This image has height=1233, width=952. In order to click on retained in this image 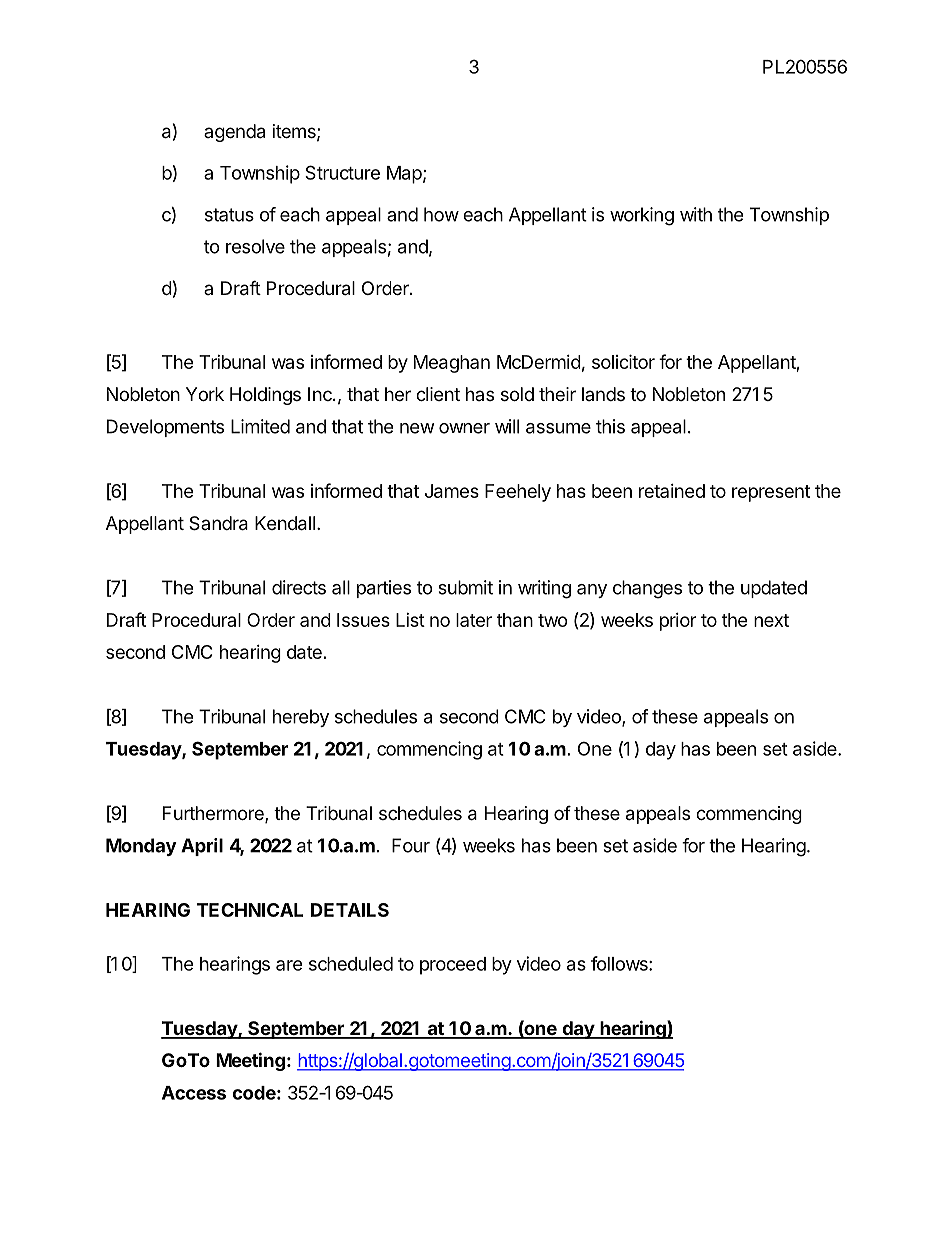, I will do `click(672, 491)`.
